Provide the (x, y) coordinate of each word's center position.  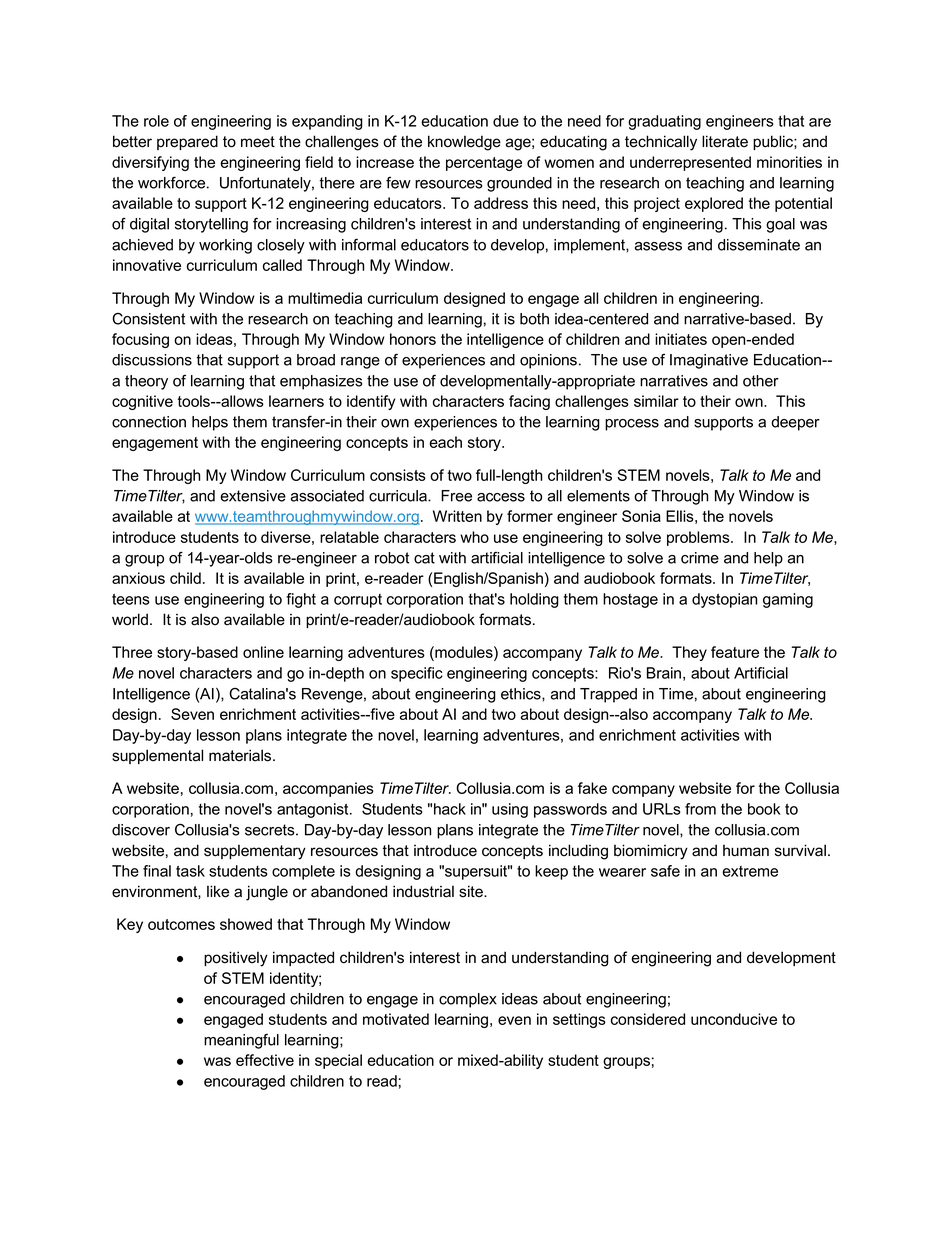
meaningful (241, 1041)
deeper (795, 423)
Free (456, 496)
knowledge (464, 143)
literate (725, 141)
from (700, 809)
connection (149, 422)
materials (241, 755)
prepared (187, 142)
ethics (522, 694)
